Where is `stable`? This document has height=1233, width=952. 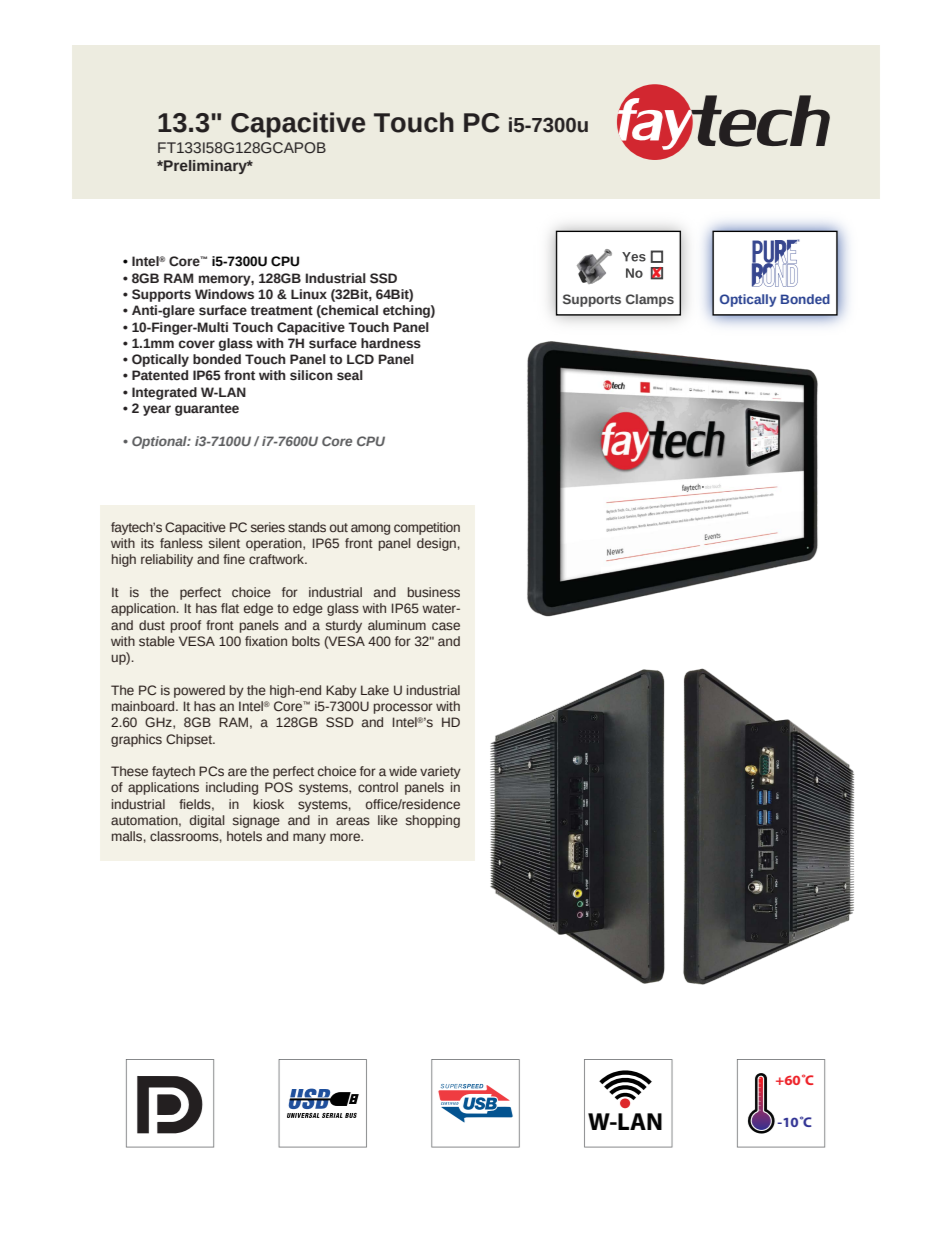 stable is located at coordinates (157, 641).
